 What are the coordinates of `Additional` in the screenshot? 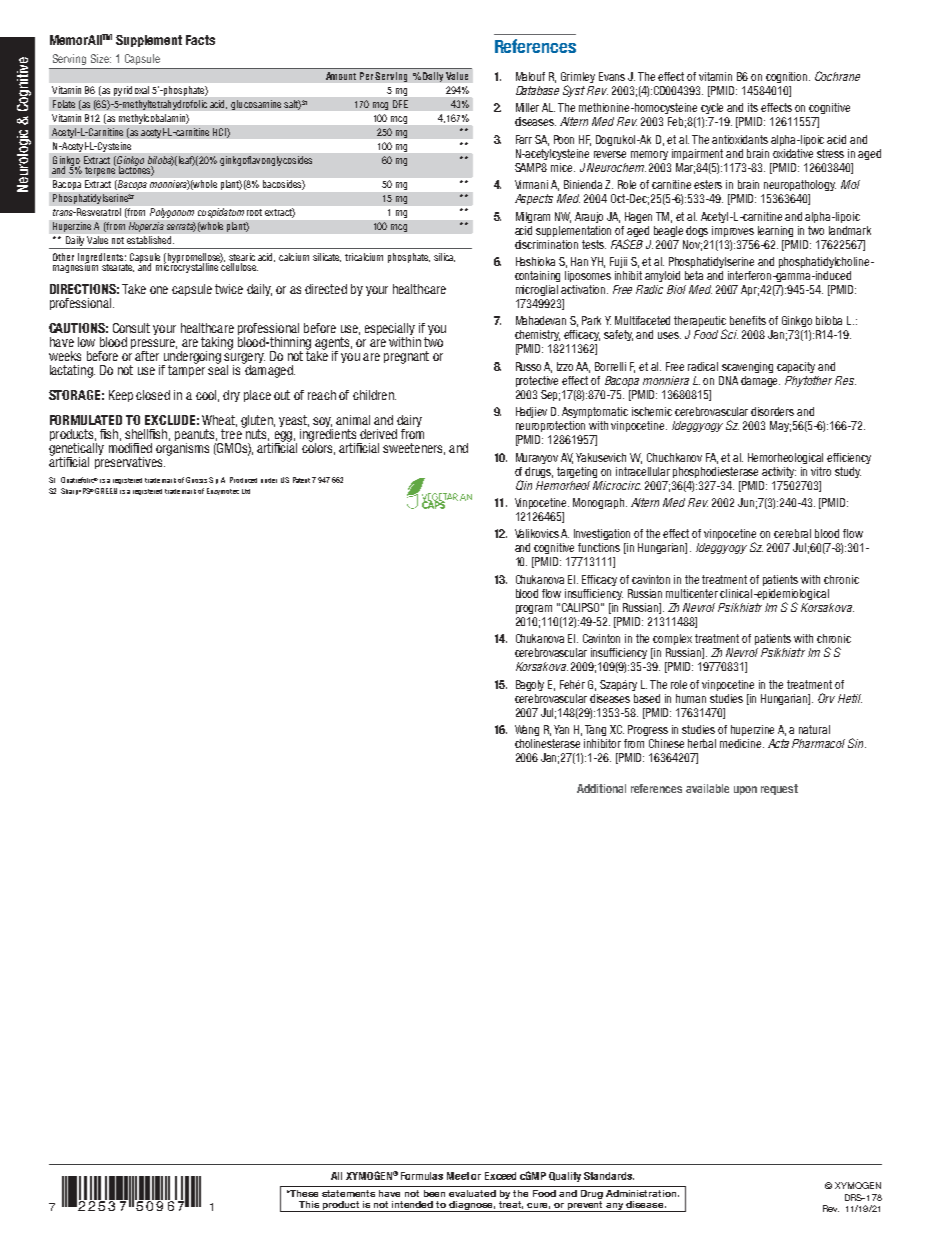 It's located at (601, 788).
